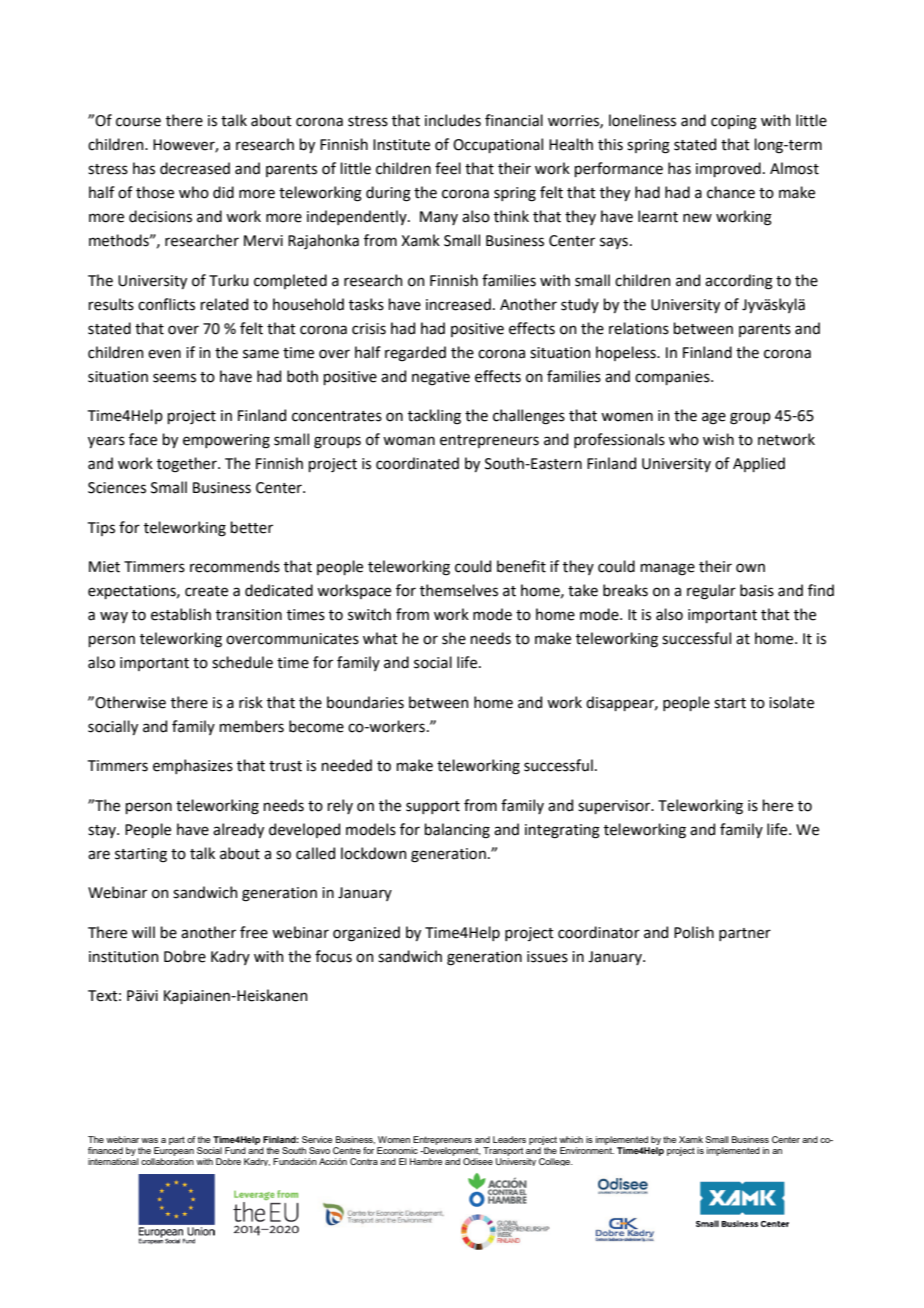  I want to click on Development, so click(451, 1151).
